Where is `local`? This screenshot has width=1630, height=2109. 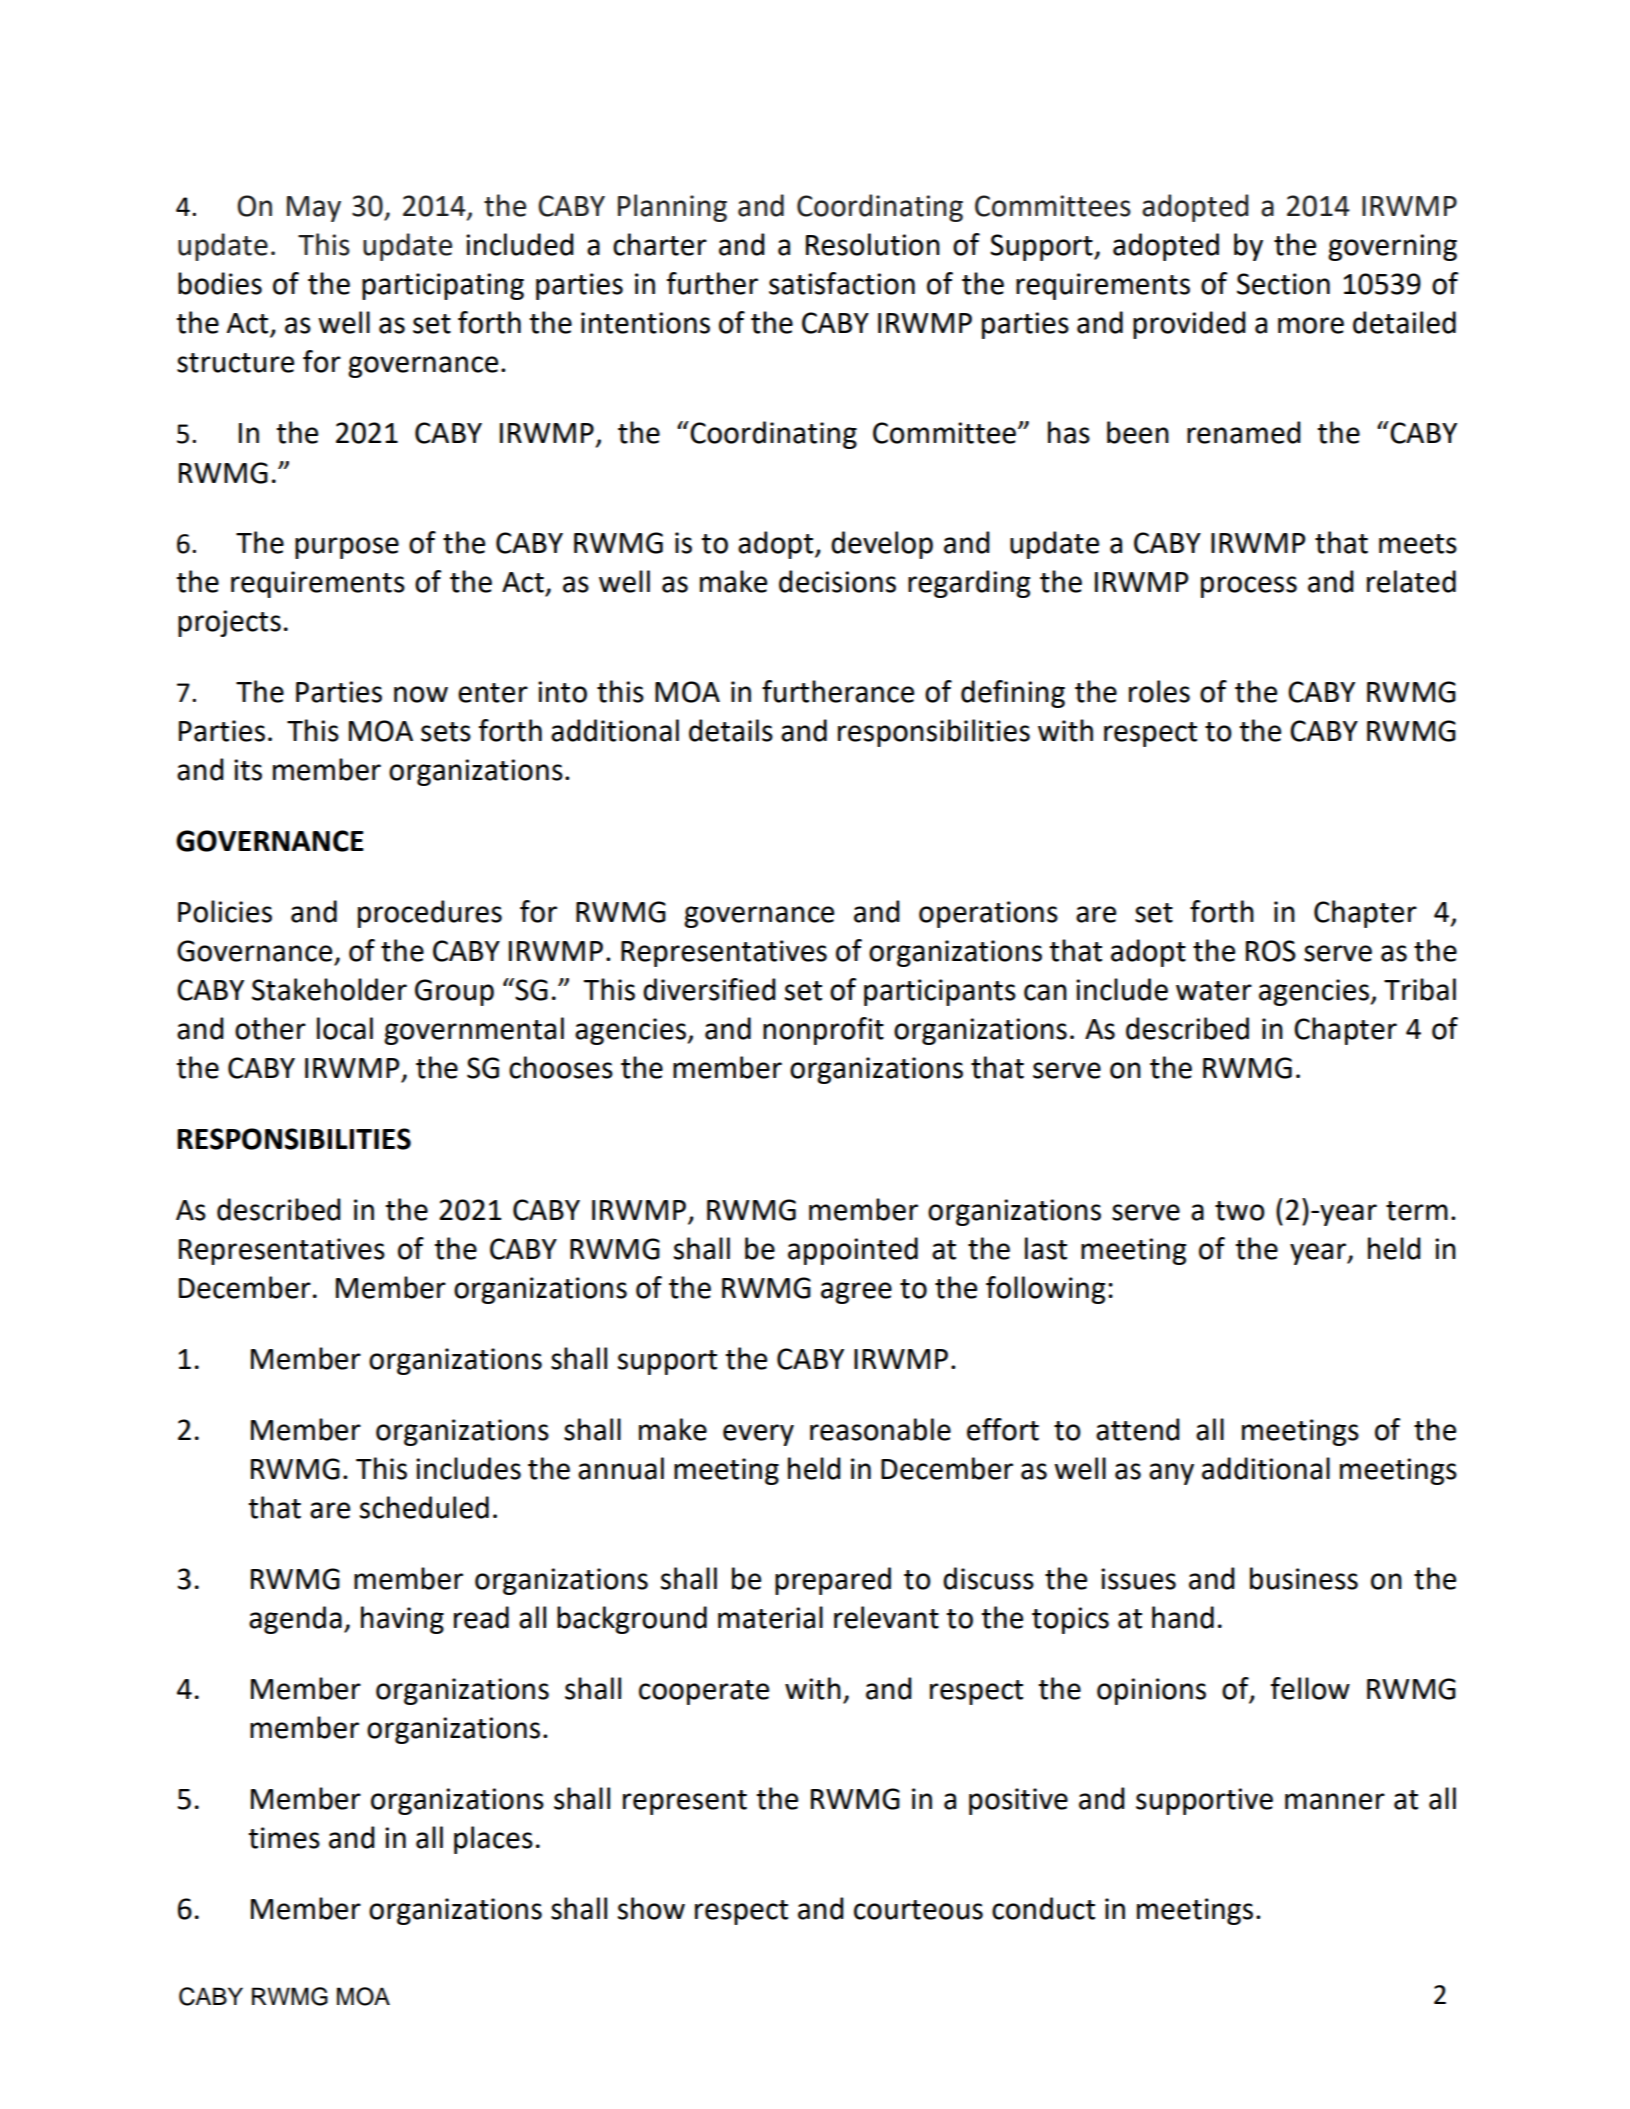
local is located at coordinates (345, 1028).
